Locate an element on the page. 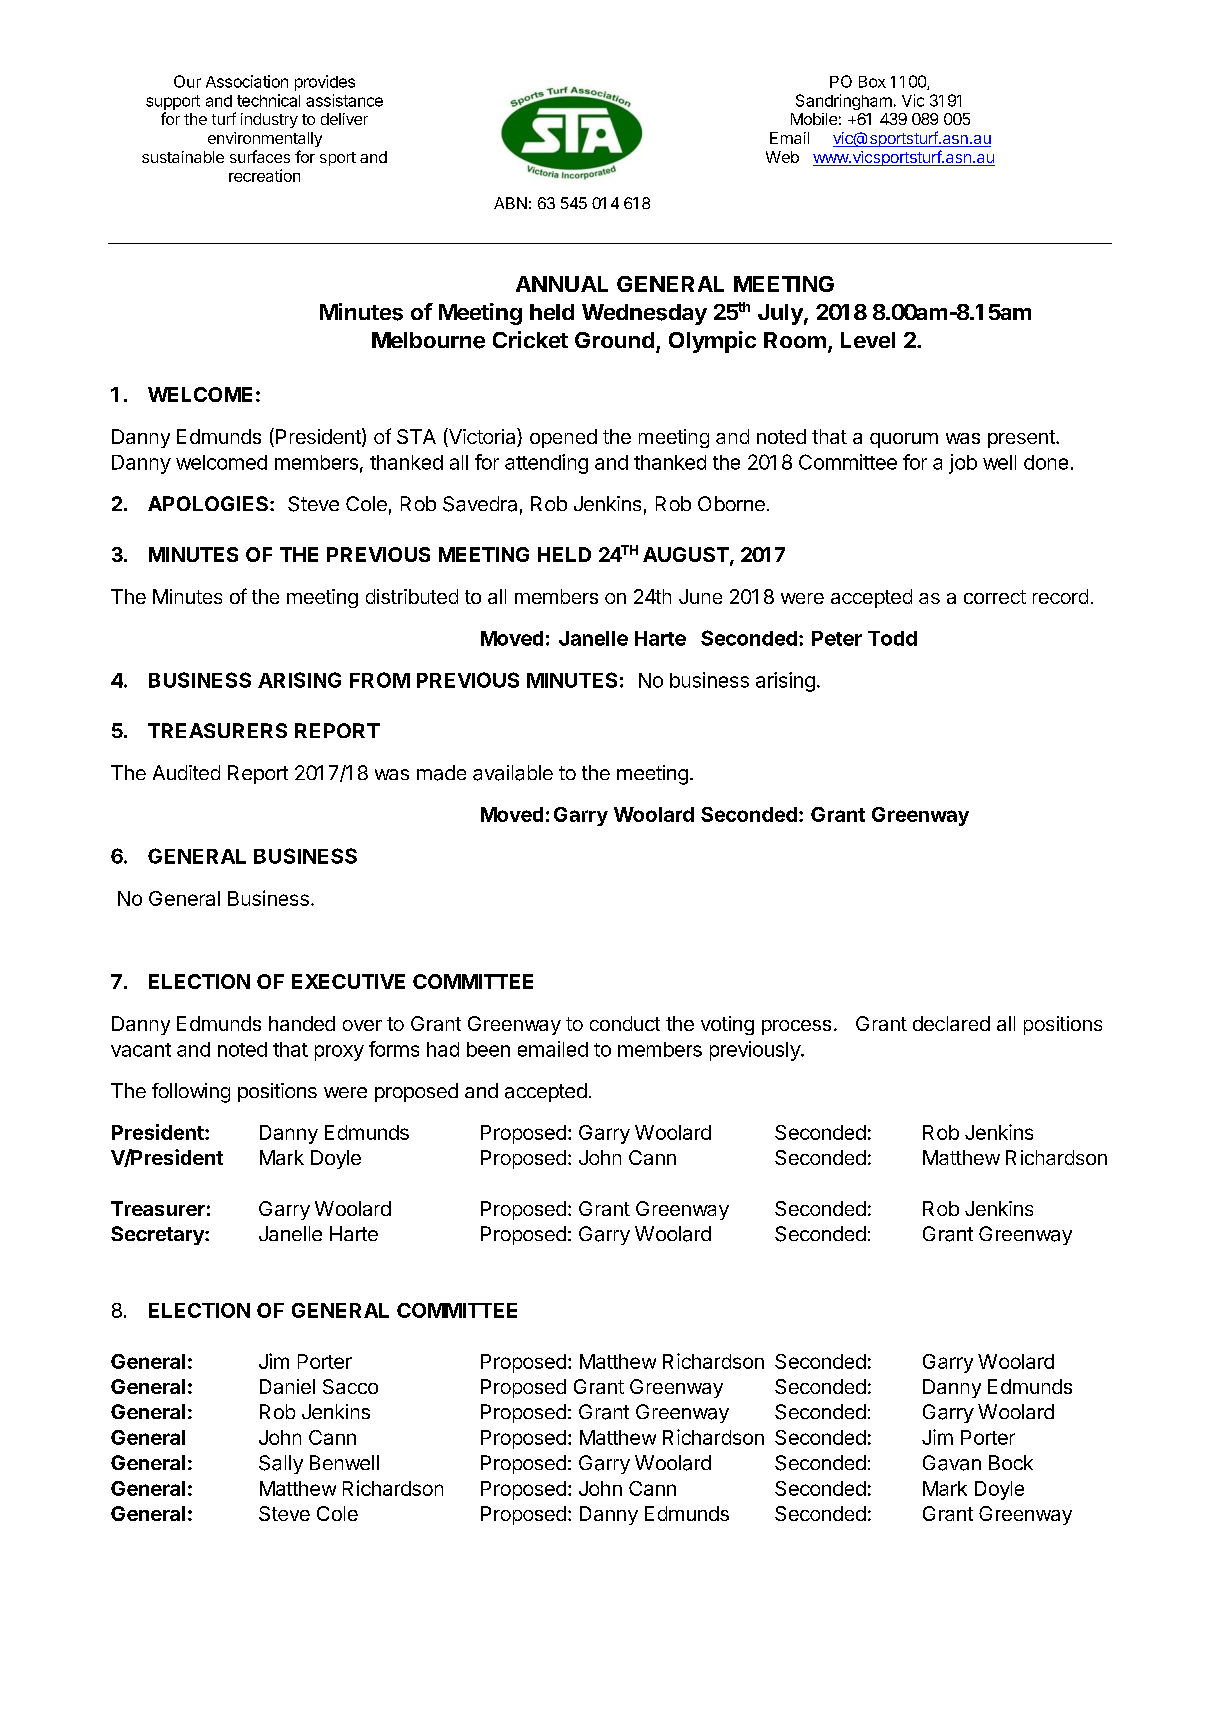  Daniel is located at coordinates (287, 1386).
